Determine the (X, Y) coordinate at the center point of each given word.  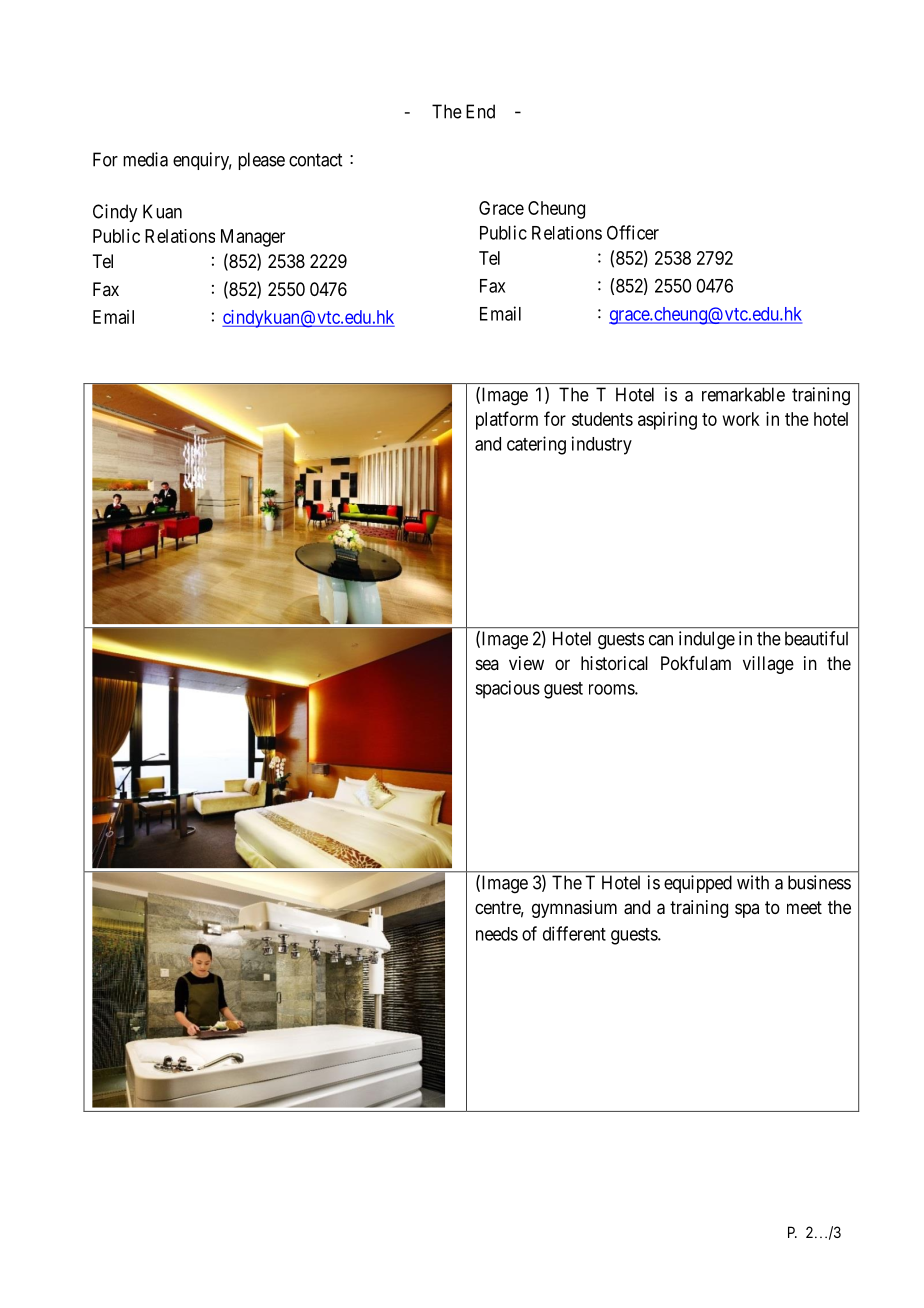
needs (497, 934)
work (741, 419)
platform (507, 420)
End (480, 111)
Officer (633, 232)
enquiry (202, 161)
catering (536, 445)
